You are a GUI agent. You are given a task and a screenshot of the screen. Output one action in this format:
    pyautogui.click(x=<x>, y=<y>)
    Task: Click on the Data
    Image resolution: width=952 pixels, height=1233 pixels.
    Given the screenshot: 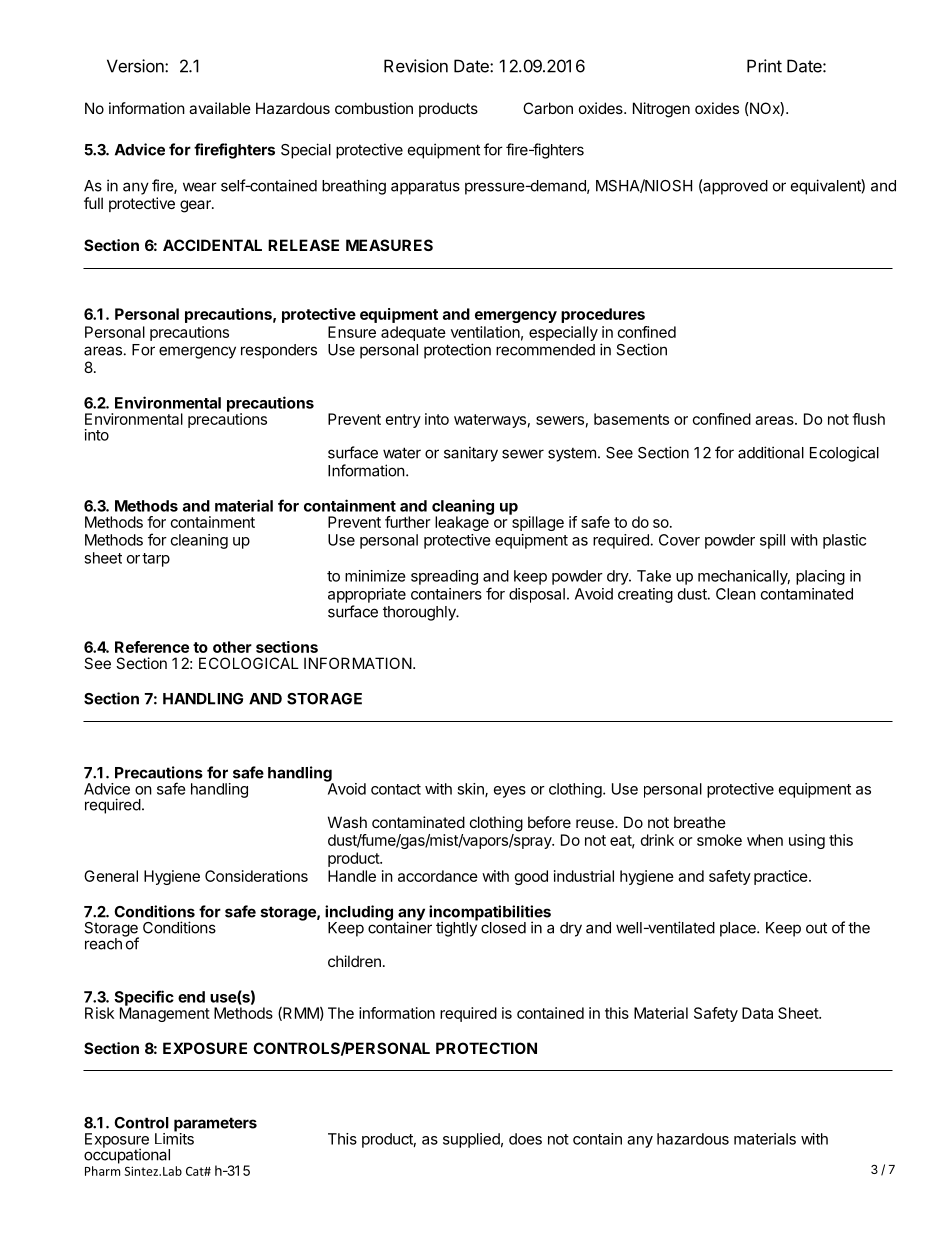 What is the action you would take?
    pyautogui.click(x=757, y=1013)
